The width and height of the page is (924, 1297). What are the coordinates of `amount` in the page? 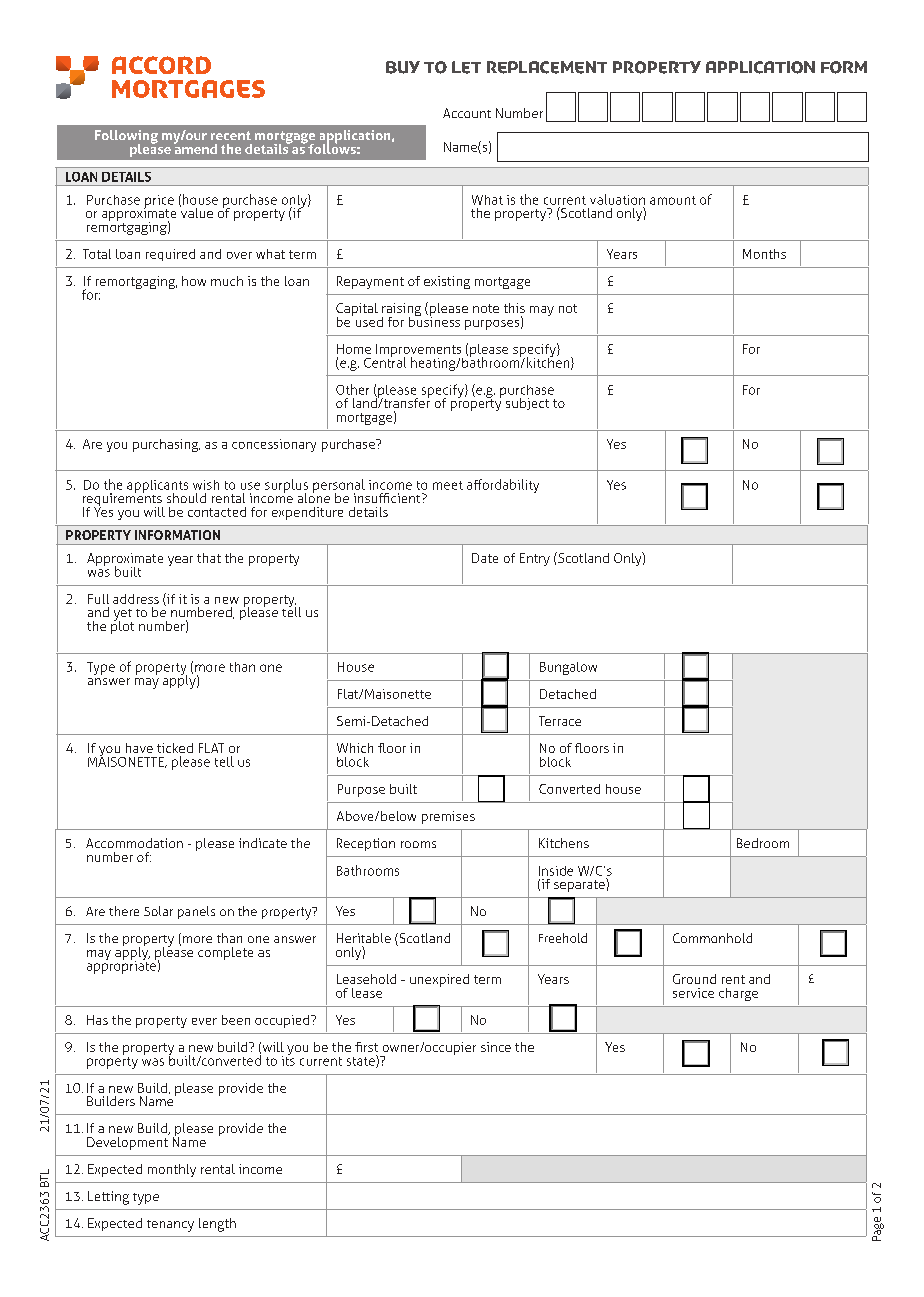 It's located at (673, 200).
